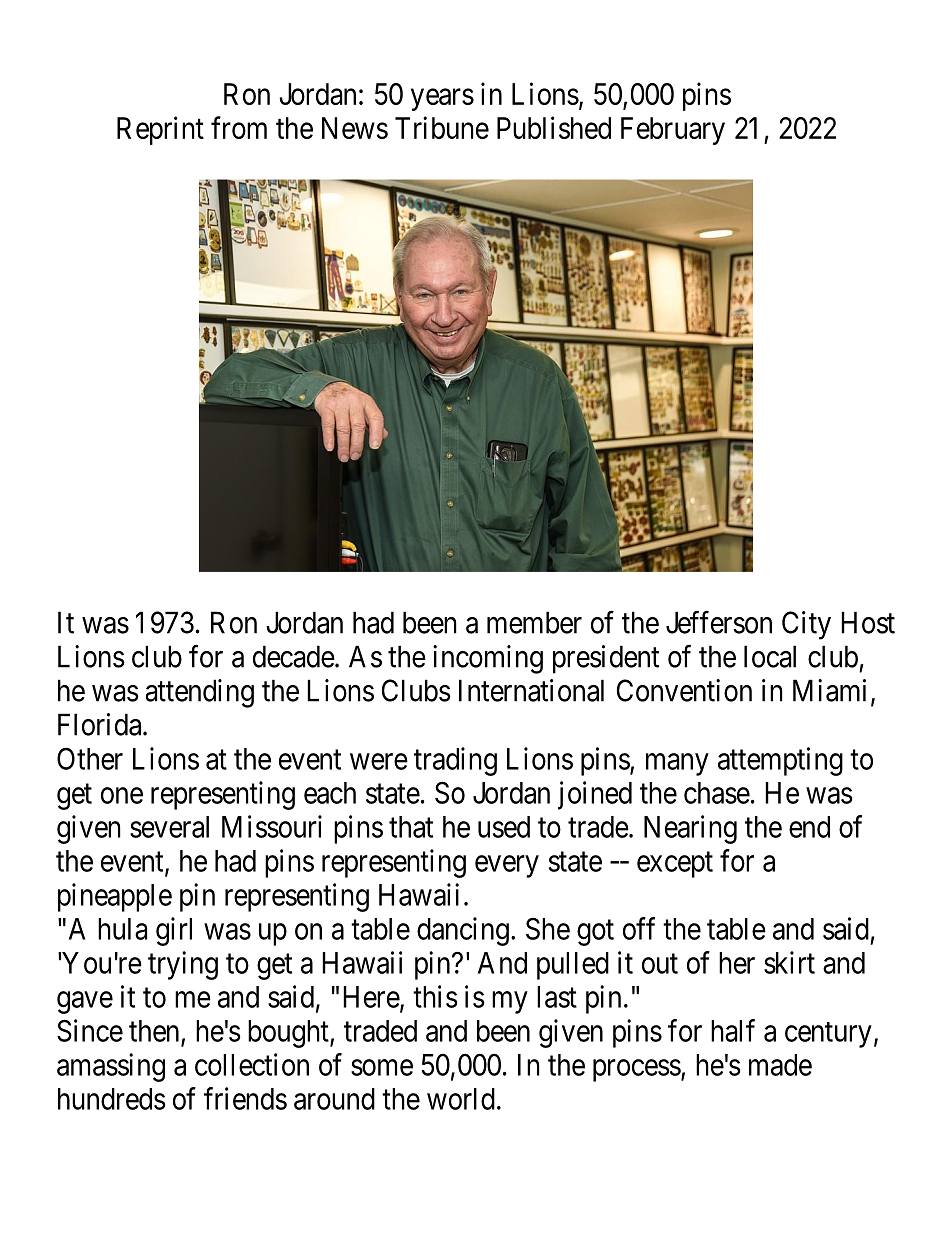 The width and height of the screenshot is (952, 1233). I want to click on one, so click(122, 795).
